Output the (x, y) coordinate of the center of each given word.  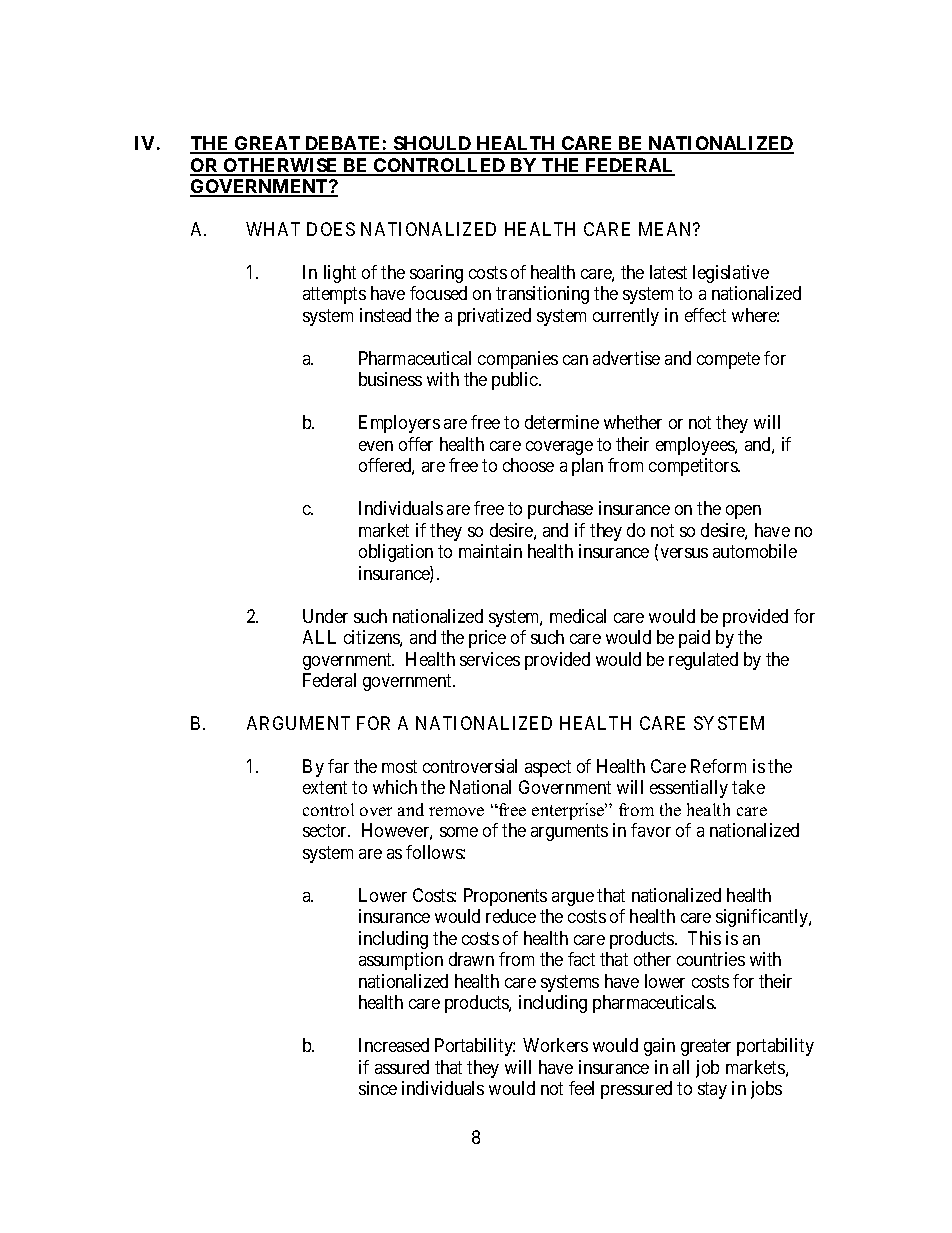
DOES (331, 229)
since (378, 1088)
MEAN (667, 229)
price (487, 639)
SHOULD (432, 144)
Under (325, 616)
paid (694, 639)
